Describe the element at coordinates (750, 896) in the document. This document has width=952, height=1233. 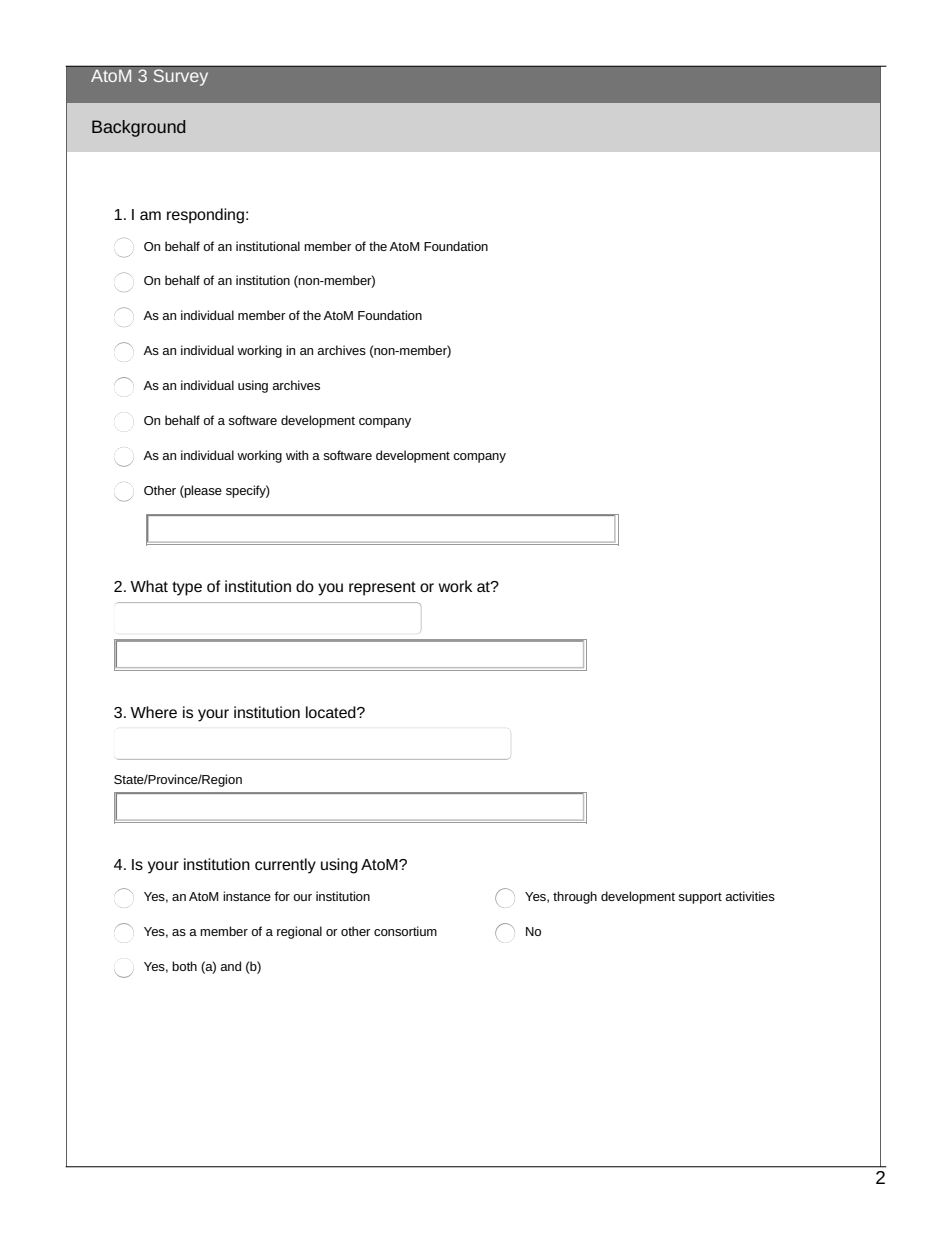
I see `activities` at that location.
